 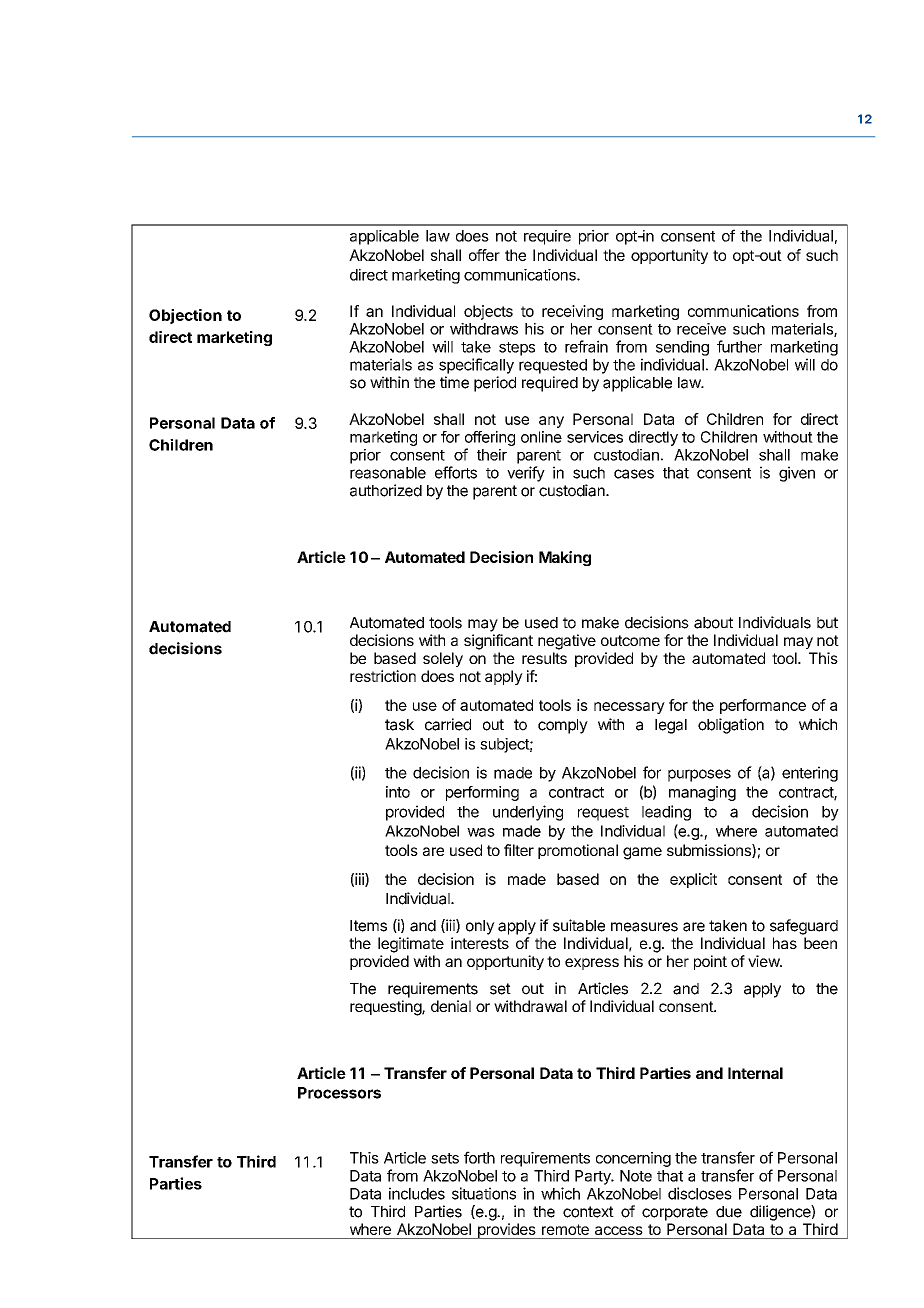 I want to click on only, so click(x=480, y=927).
